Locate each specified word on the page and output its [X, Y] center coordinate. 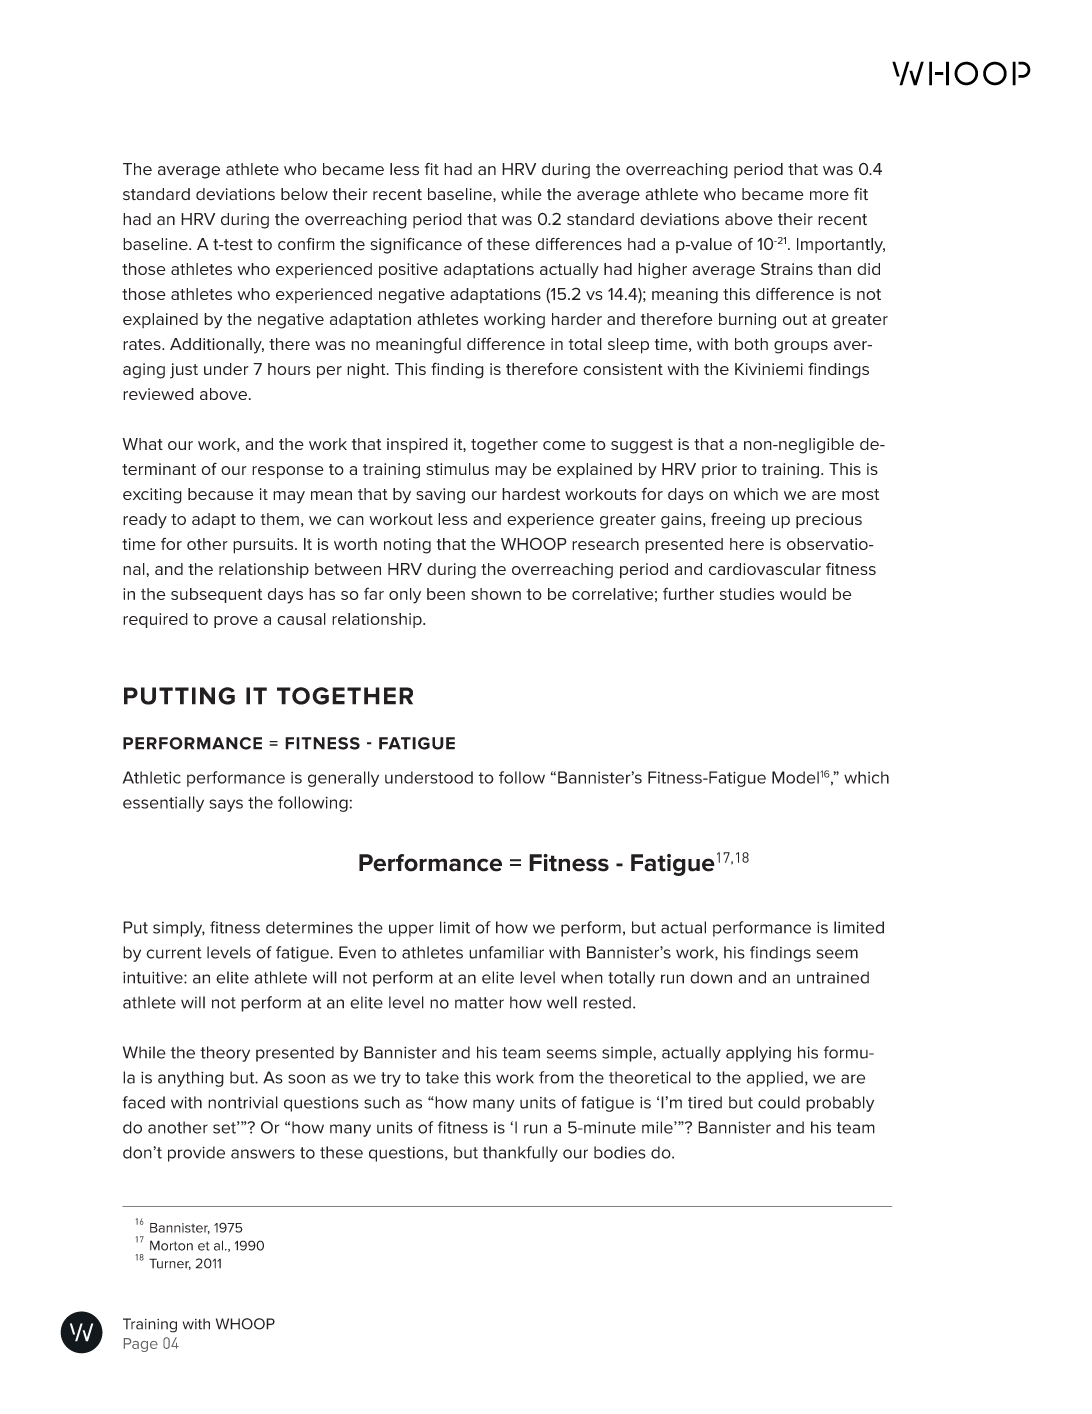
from [556, 1077]
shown [496, 594]
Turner [170, 1264]
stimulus [457, 469]
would [803, 594]
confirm [306, 244]
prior [719, 470]
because [221, 494]
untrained [833, 977]
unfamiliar [506, 952]
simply [179, 929]
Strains [787, 268]
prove [236, 622]
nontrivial [243, 1102]
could [779, 1102]
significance [416, 245]
